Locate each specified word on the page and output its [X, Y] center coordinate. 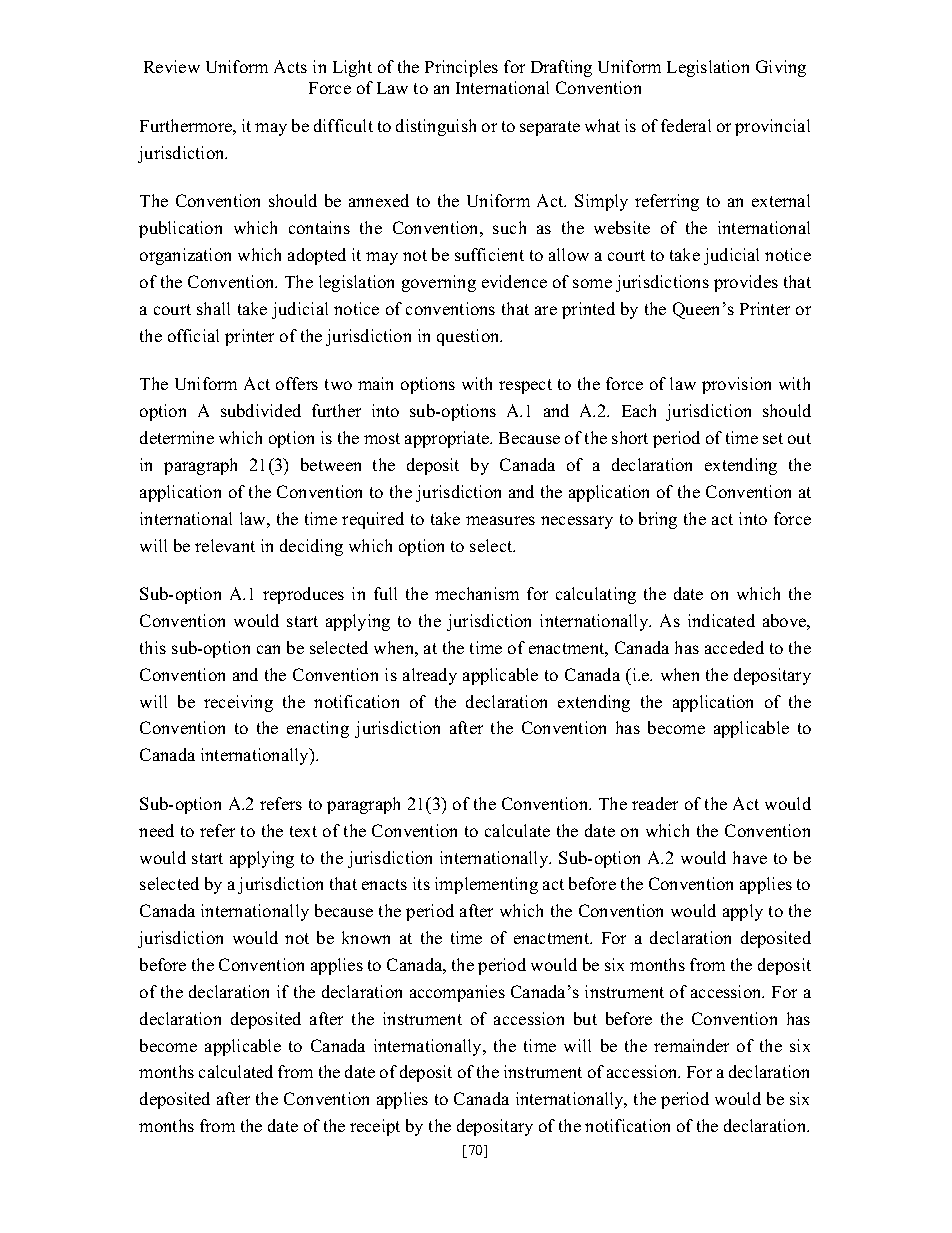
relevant [225, 545]
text [303, 831]
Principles [461, 68]
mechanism [477, 593]
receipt [375, 1127]
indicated [721, 620]
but [585, 1018]
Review [172, 66]
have [750, 857]
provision [736, 385]
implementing [486, 885]
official [193, 335]
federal [686, 125]
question [469, 337]
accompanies [457, 993]
